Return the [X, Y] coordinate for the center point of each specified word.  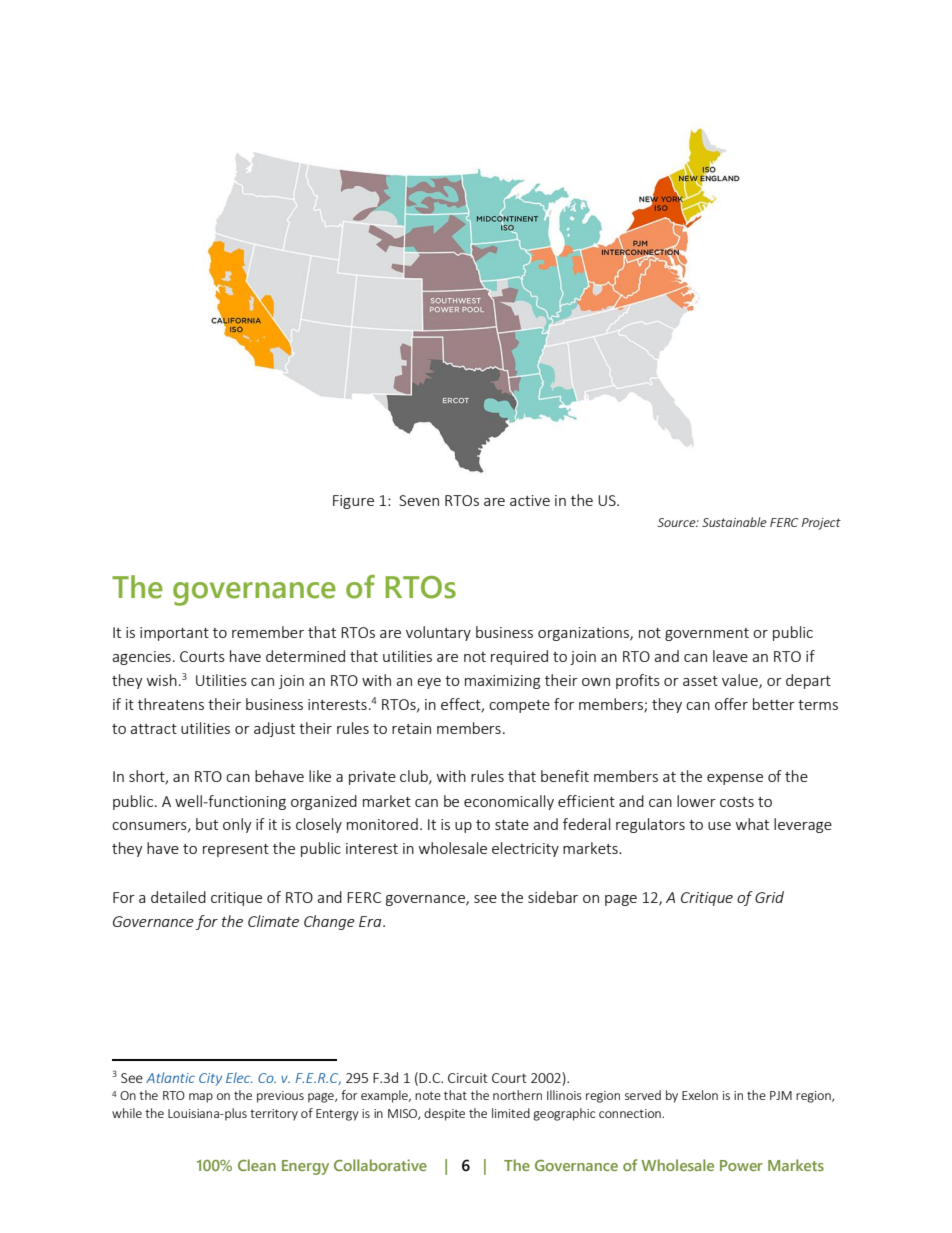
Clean [257, 1165]
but [207, 824]
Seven [419, 500]
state [512, 825]
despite [444, 1114]
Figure [353, 502]
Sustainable [734, 522]
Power [741, 1165]
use [719, 826]
